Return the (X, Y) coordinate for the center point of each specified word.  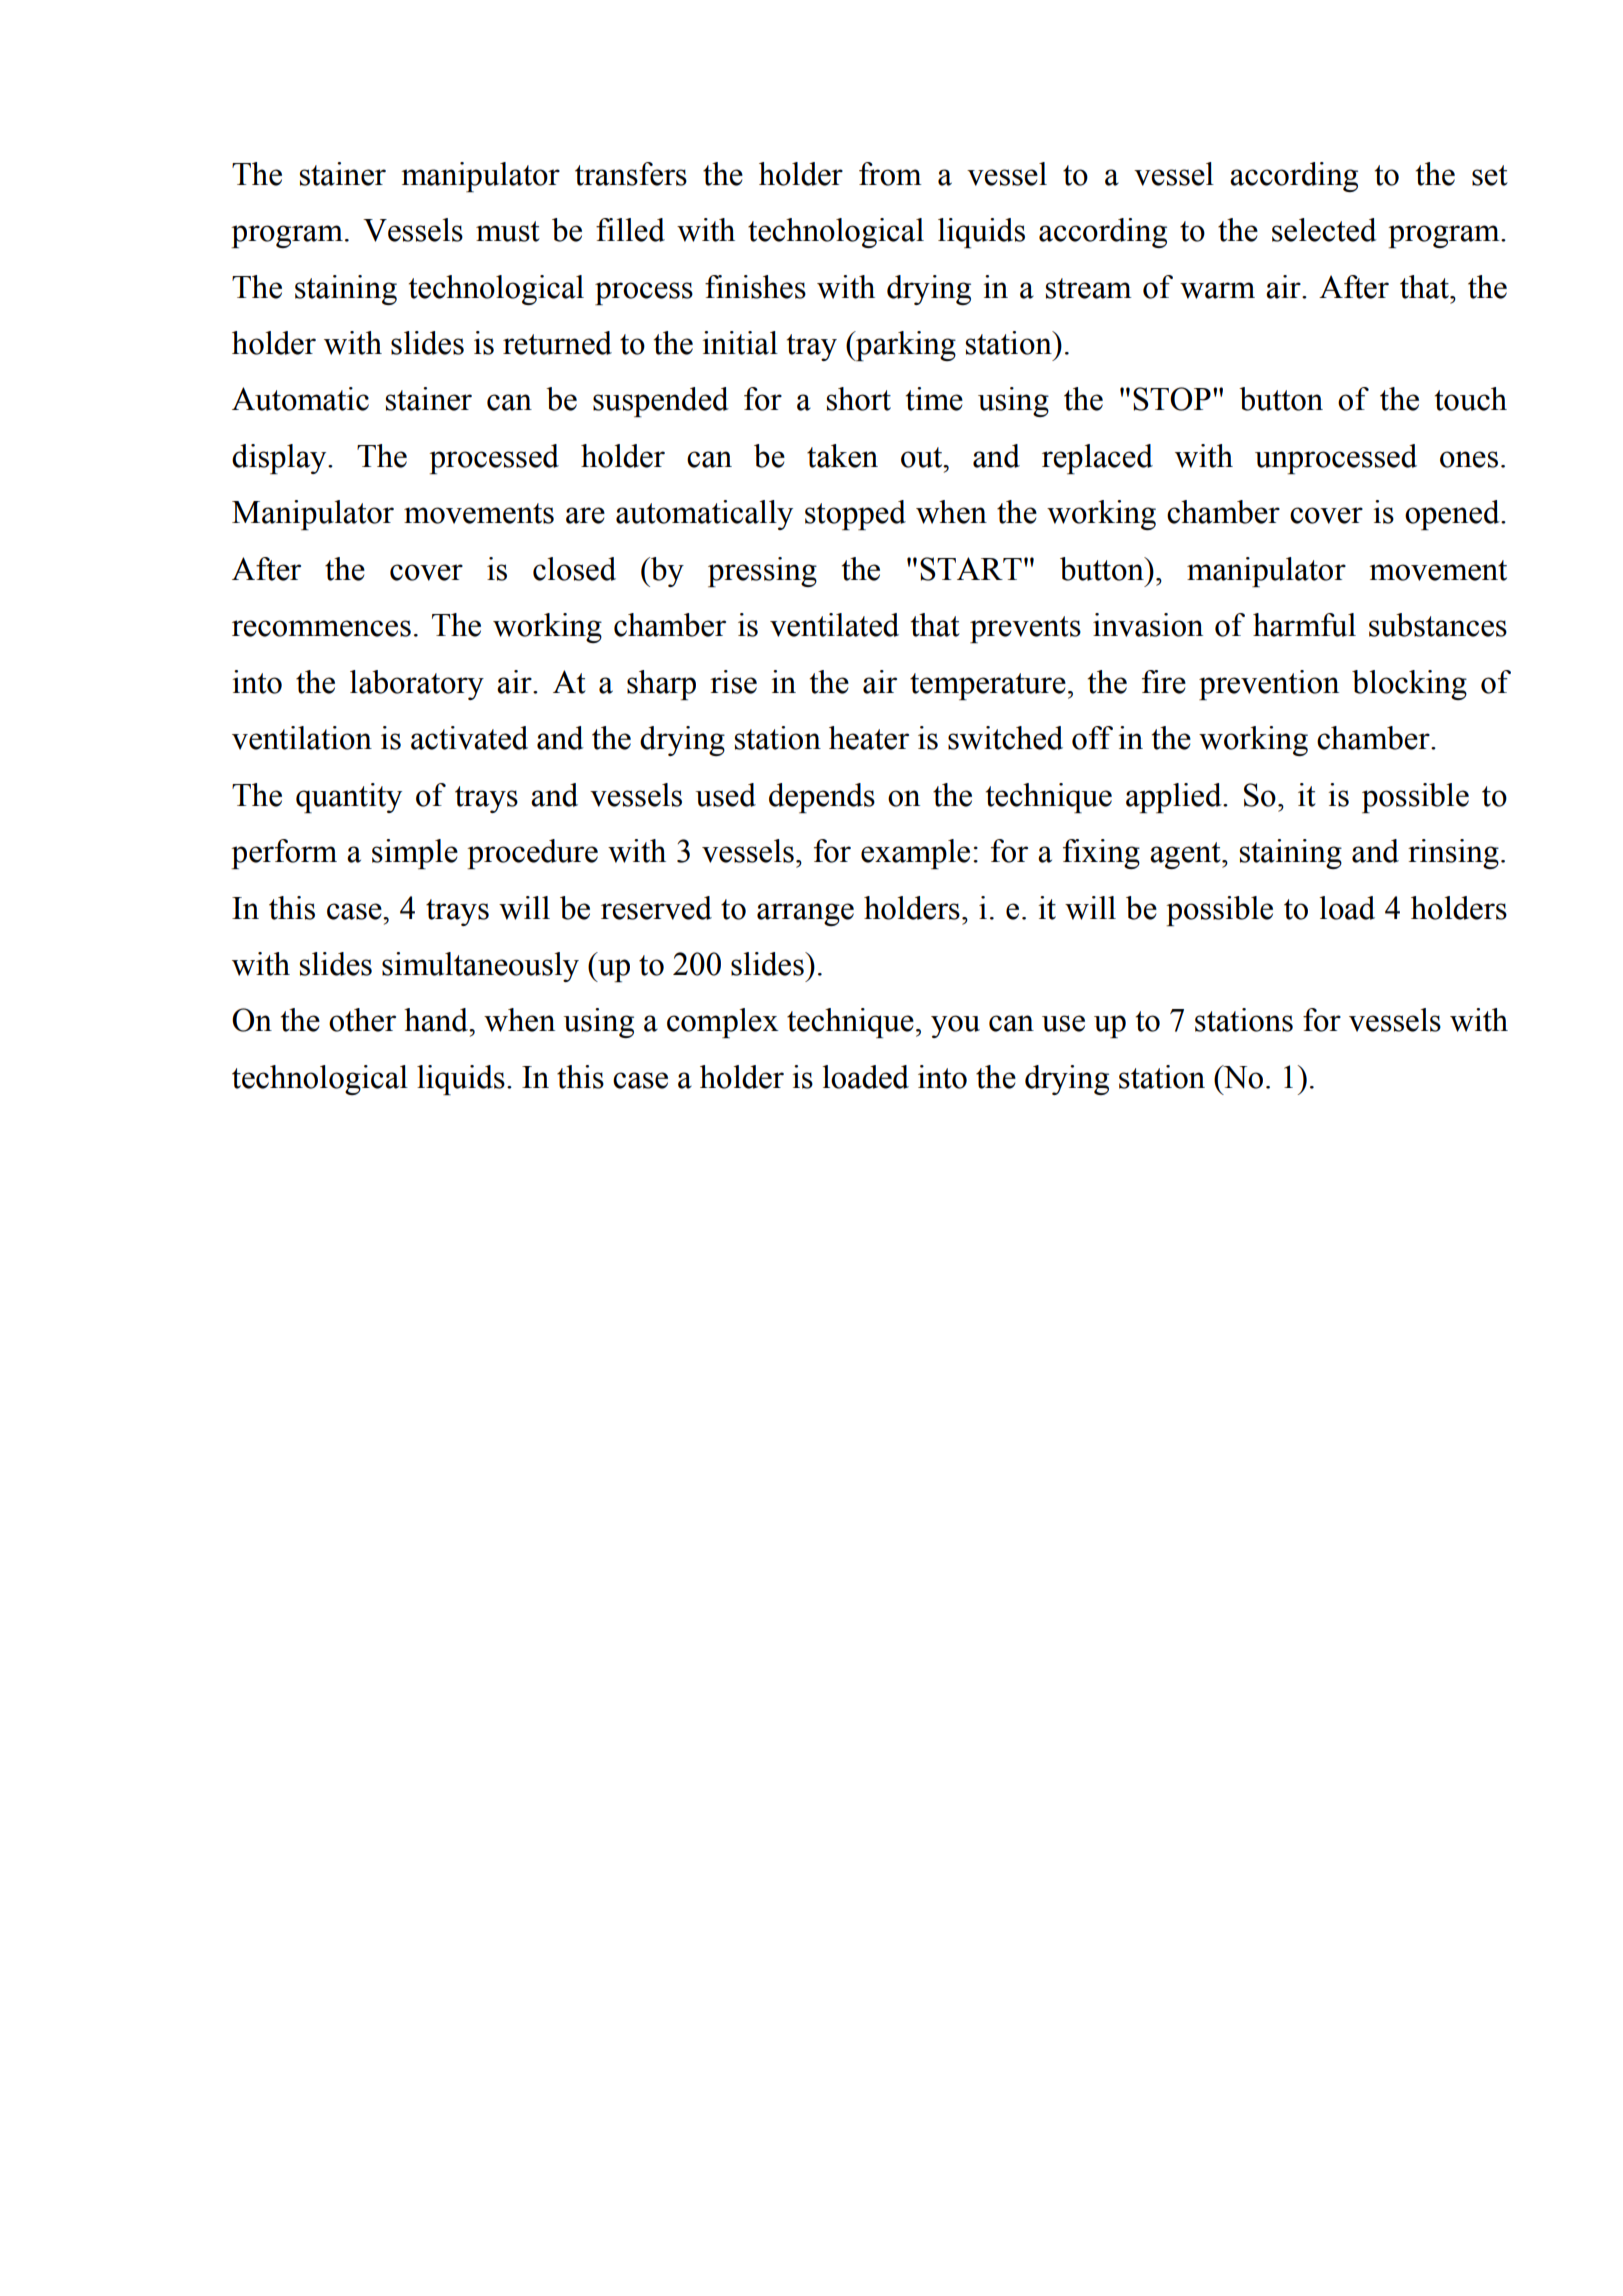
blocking (1409, 685)
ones (1469, 459)
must (508, 231)
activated (469, 738)
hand (437, 1020)
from (890, 174)
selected (1324, 230)
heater (869, 738)
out (923, 457)
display (280, 459)
